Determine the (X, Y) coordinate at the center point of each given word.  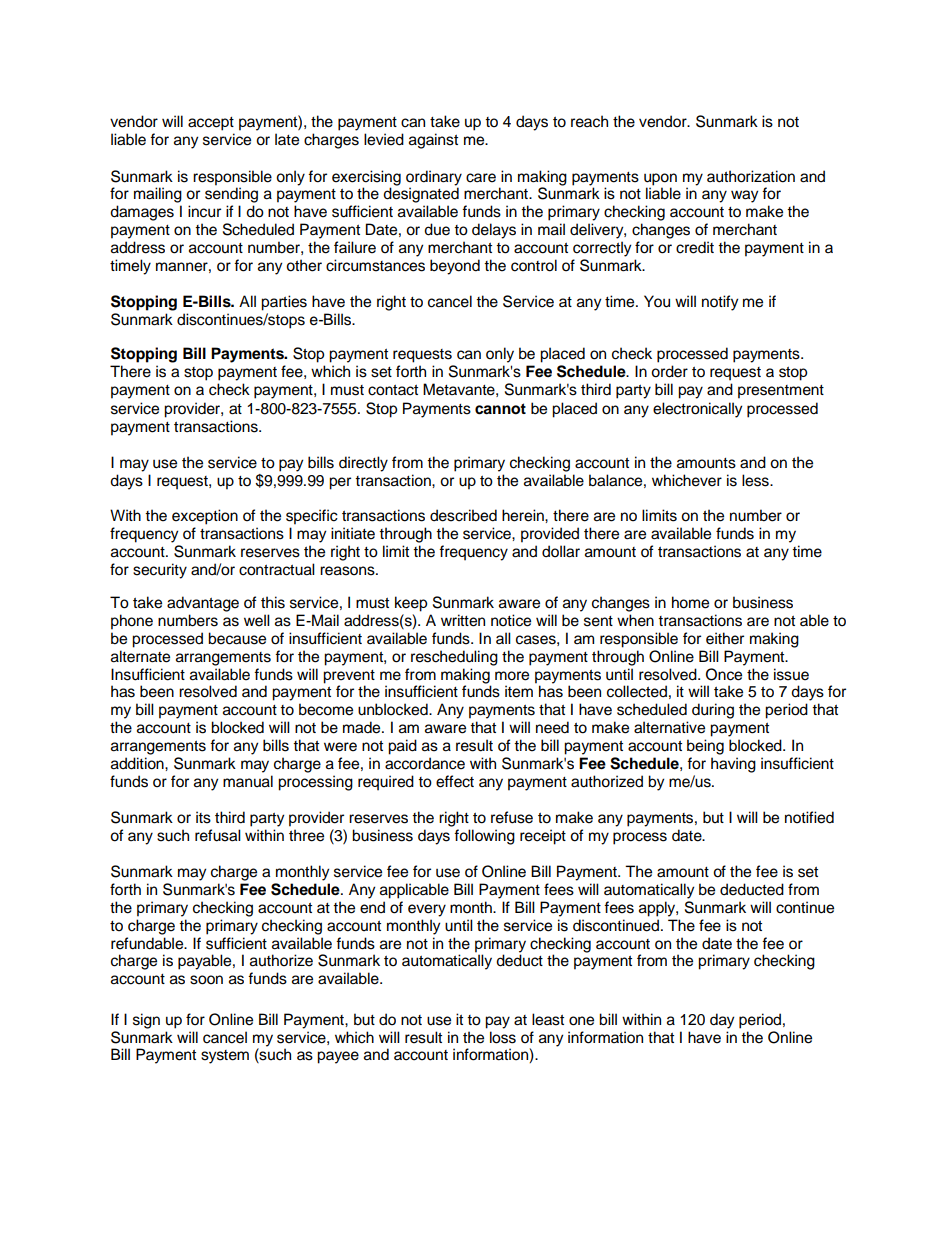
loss (503, 1037)
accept (211, 124)
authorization (751, 176)
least (548, 1019)
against (433, 141)
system (225, 1057)
